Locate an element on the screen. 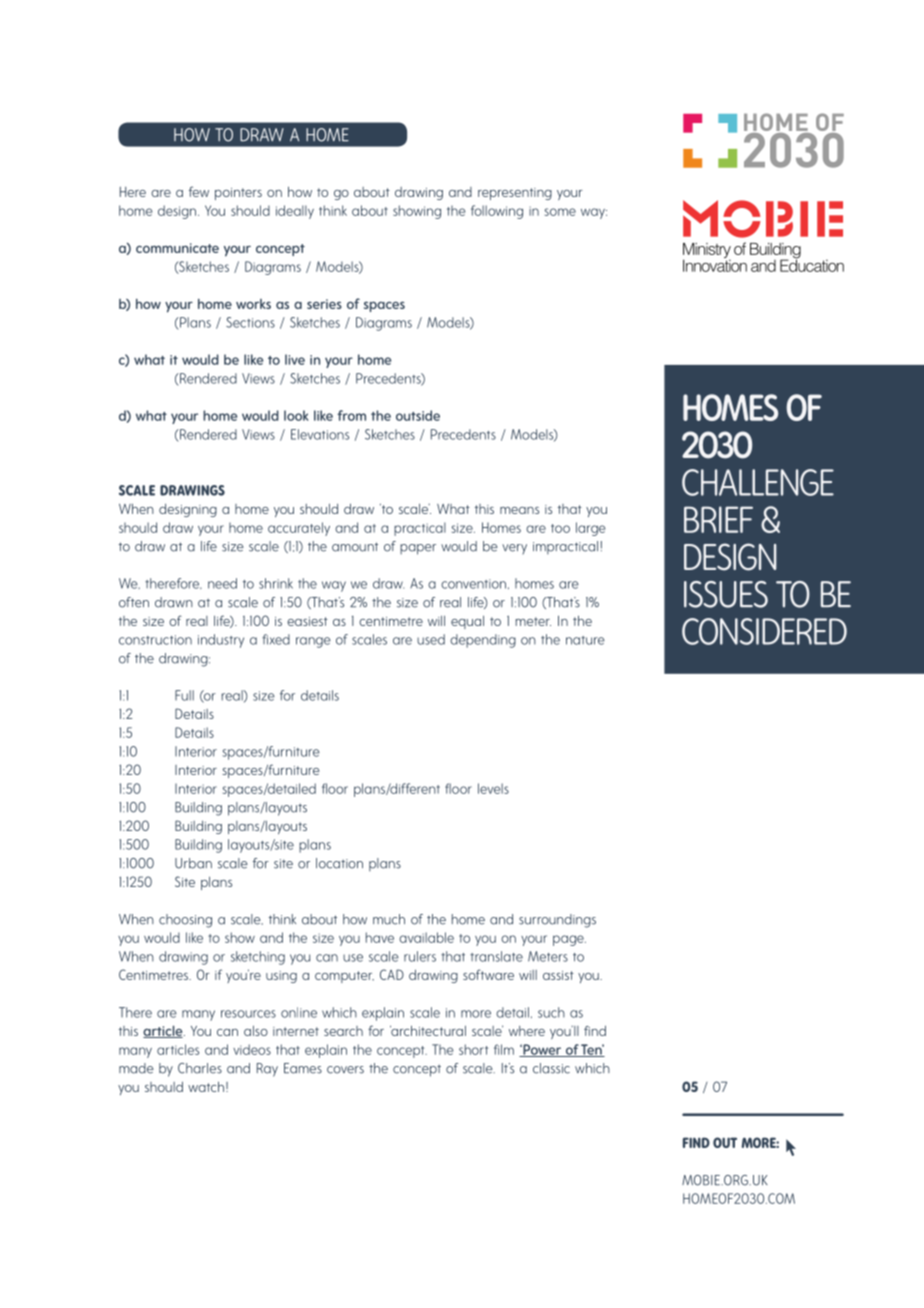 The image size is (924, 1308). used is located at coordinates (431, 639).
